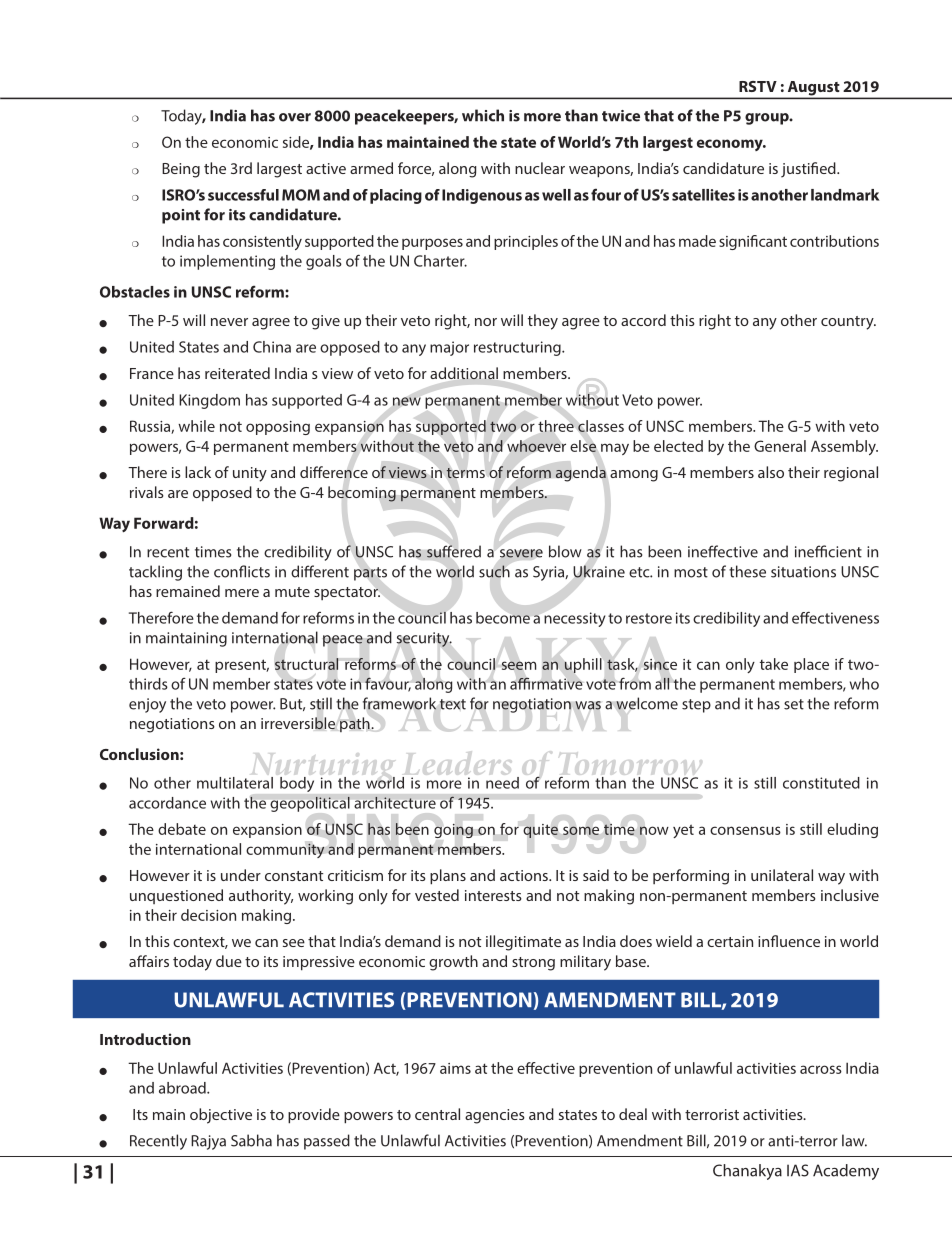 The image size is (952, 1233). I want to click on which, so click(483, 115).
